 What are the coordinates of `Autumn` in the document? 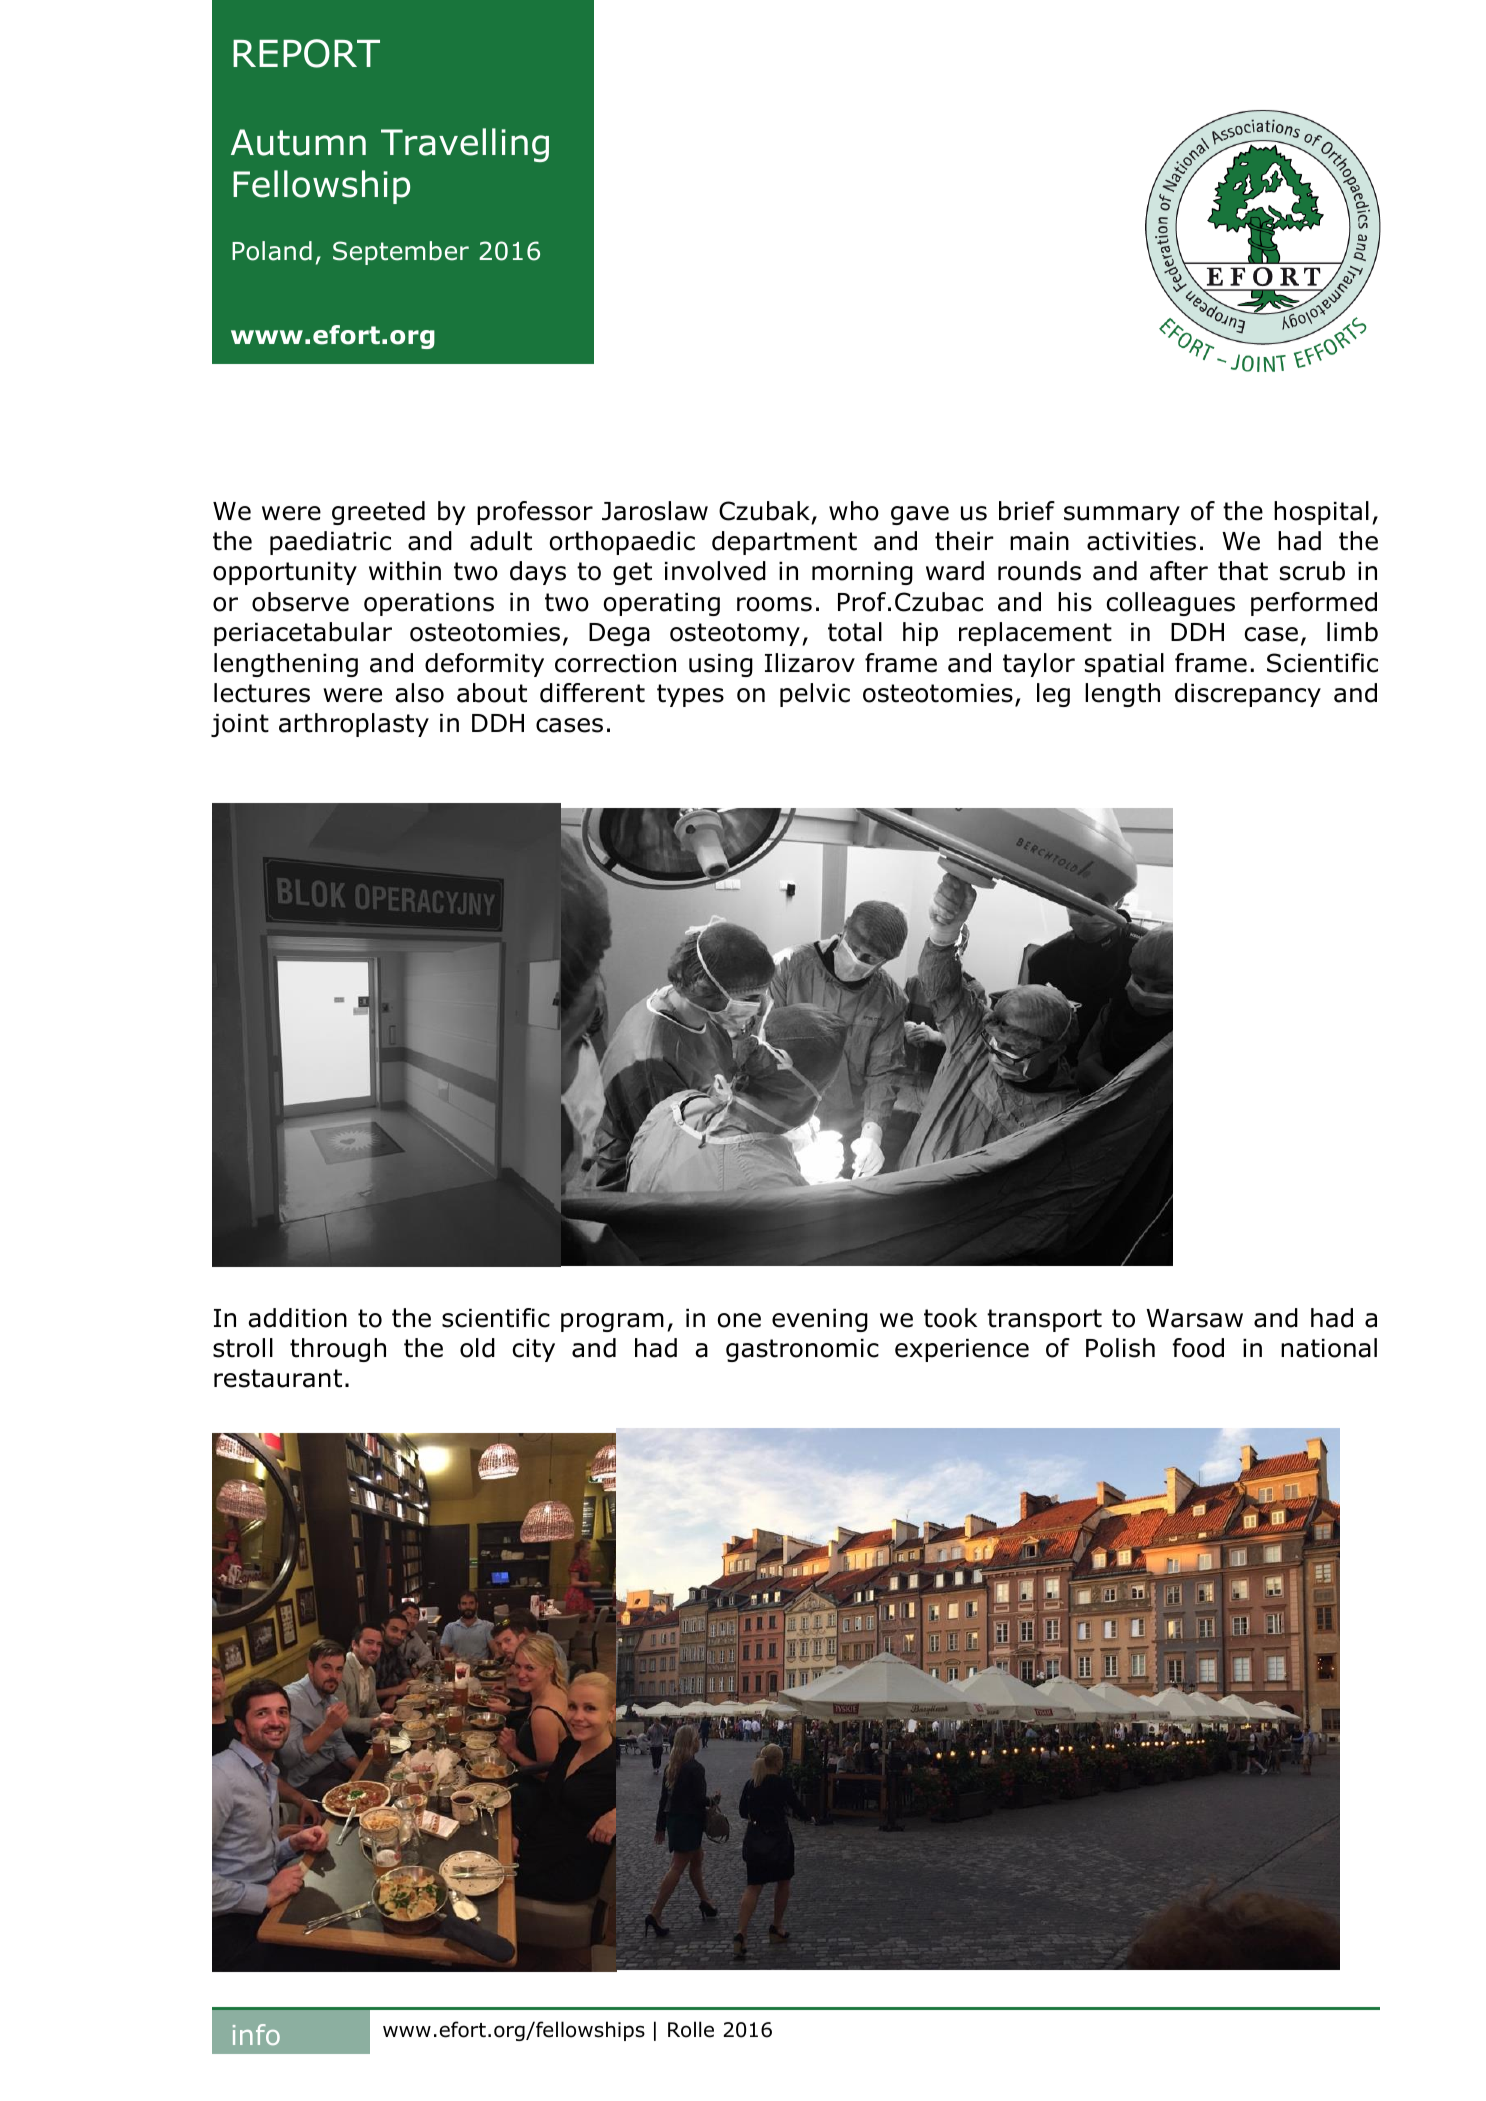 It's located at (298, 142).
